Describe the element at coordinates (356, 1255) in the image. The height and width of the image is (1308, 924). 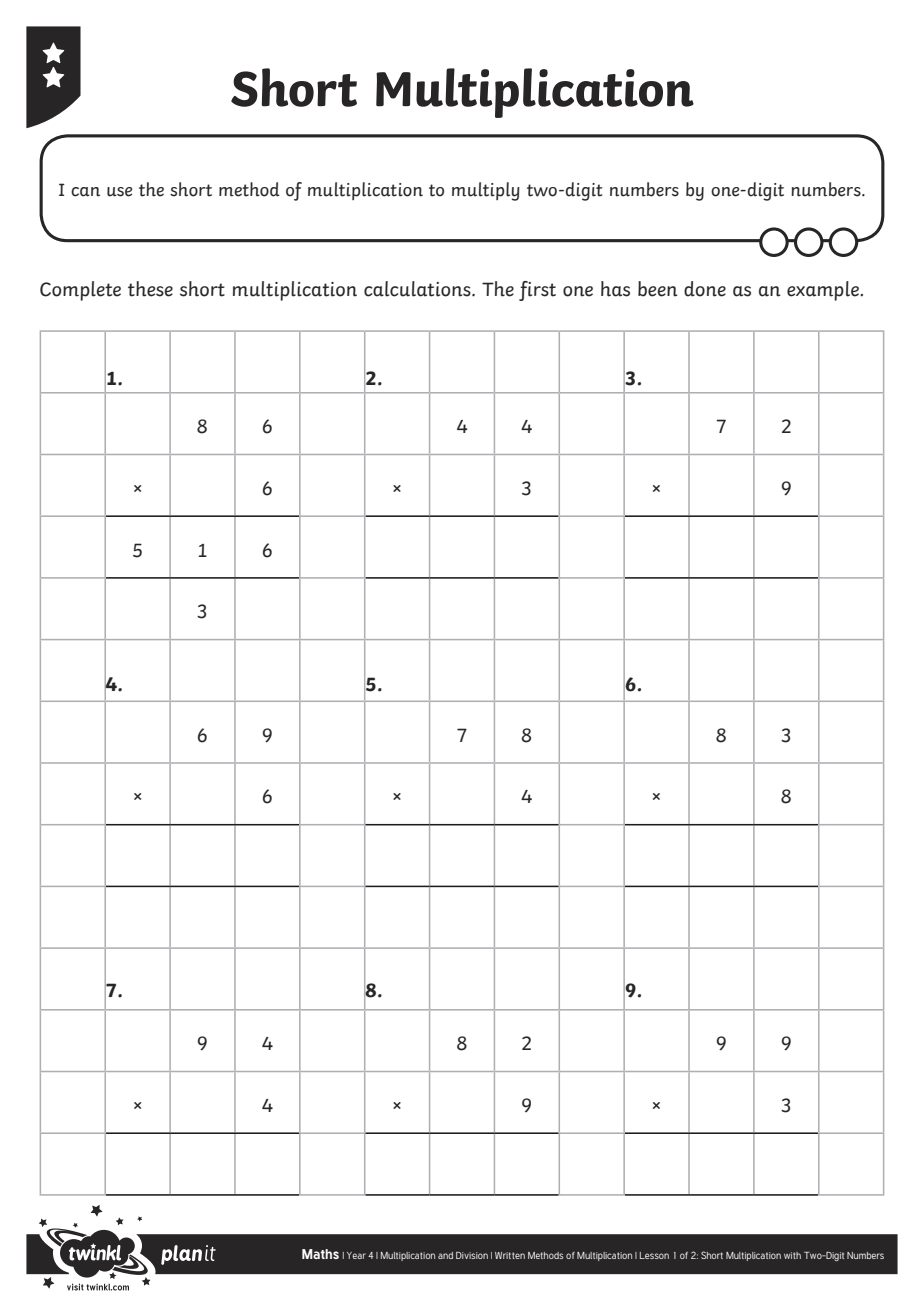
I see `Year` at that location.
